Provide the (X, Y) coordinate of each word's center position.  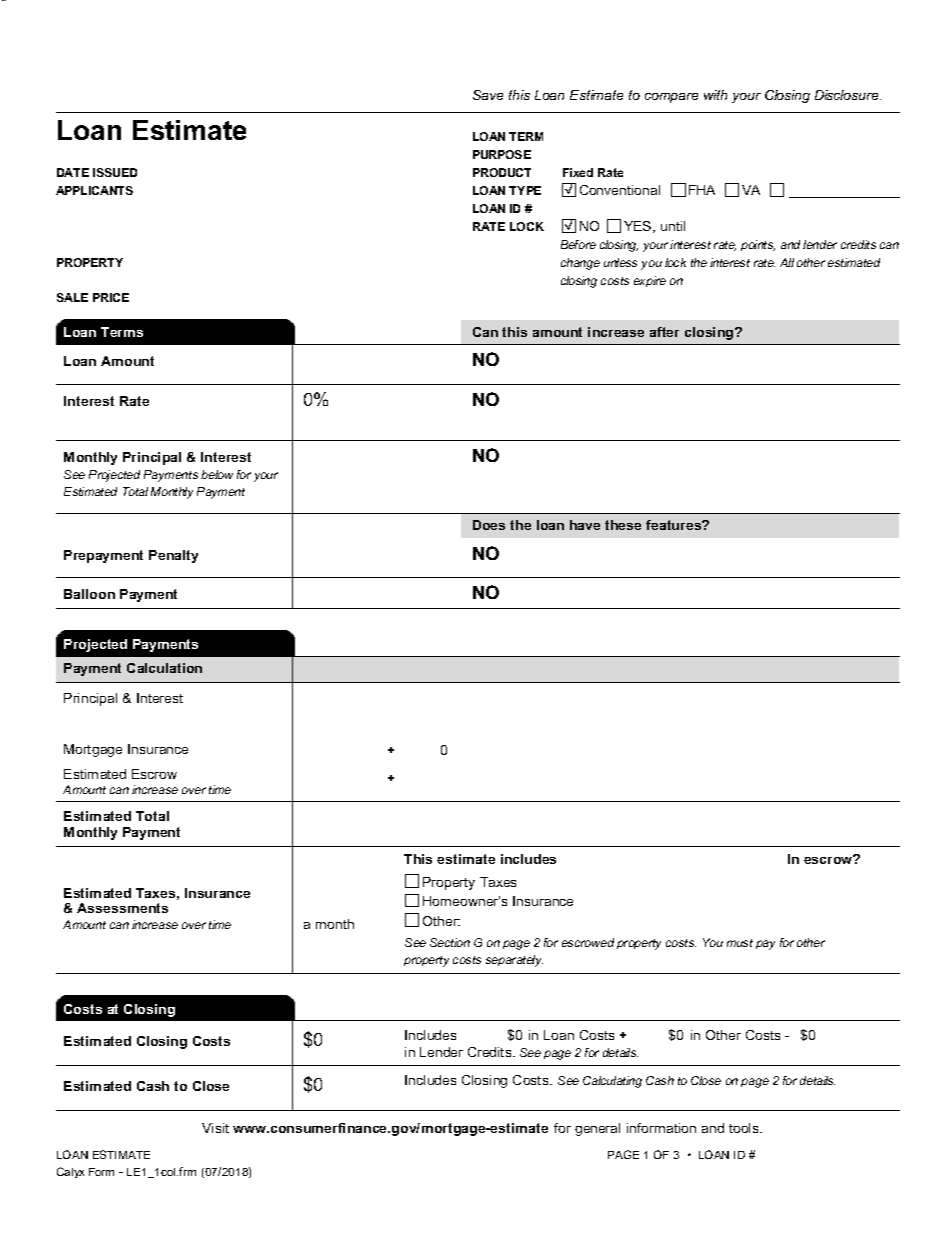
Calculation (164, 668)
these (623, 525)
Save (488, 95)
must (740, 943)
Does (489, 525)
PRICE (111, 297)
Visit (215, 1128)
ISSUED (115, 172)
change (580, 264)
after (664, 332)
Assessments (122, 908)
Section (450, 942)
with (715, 95)
